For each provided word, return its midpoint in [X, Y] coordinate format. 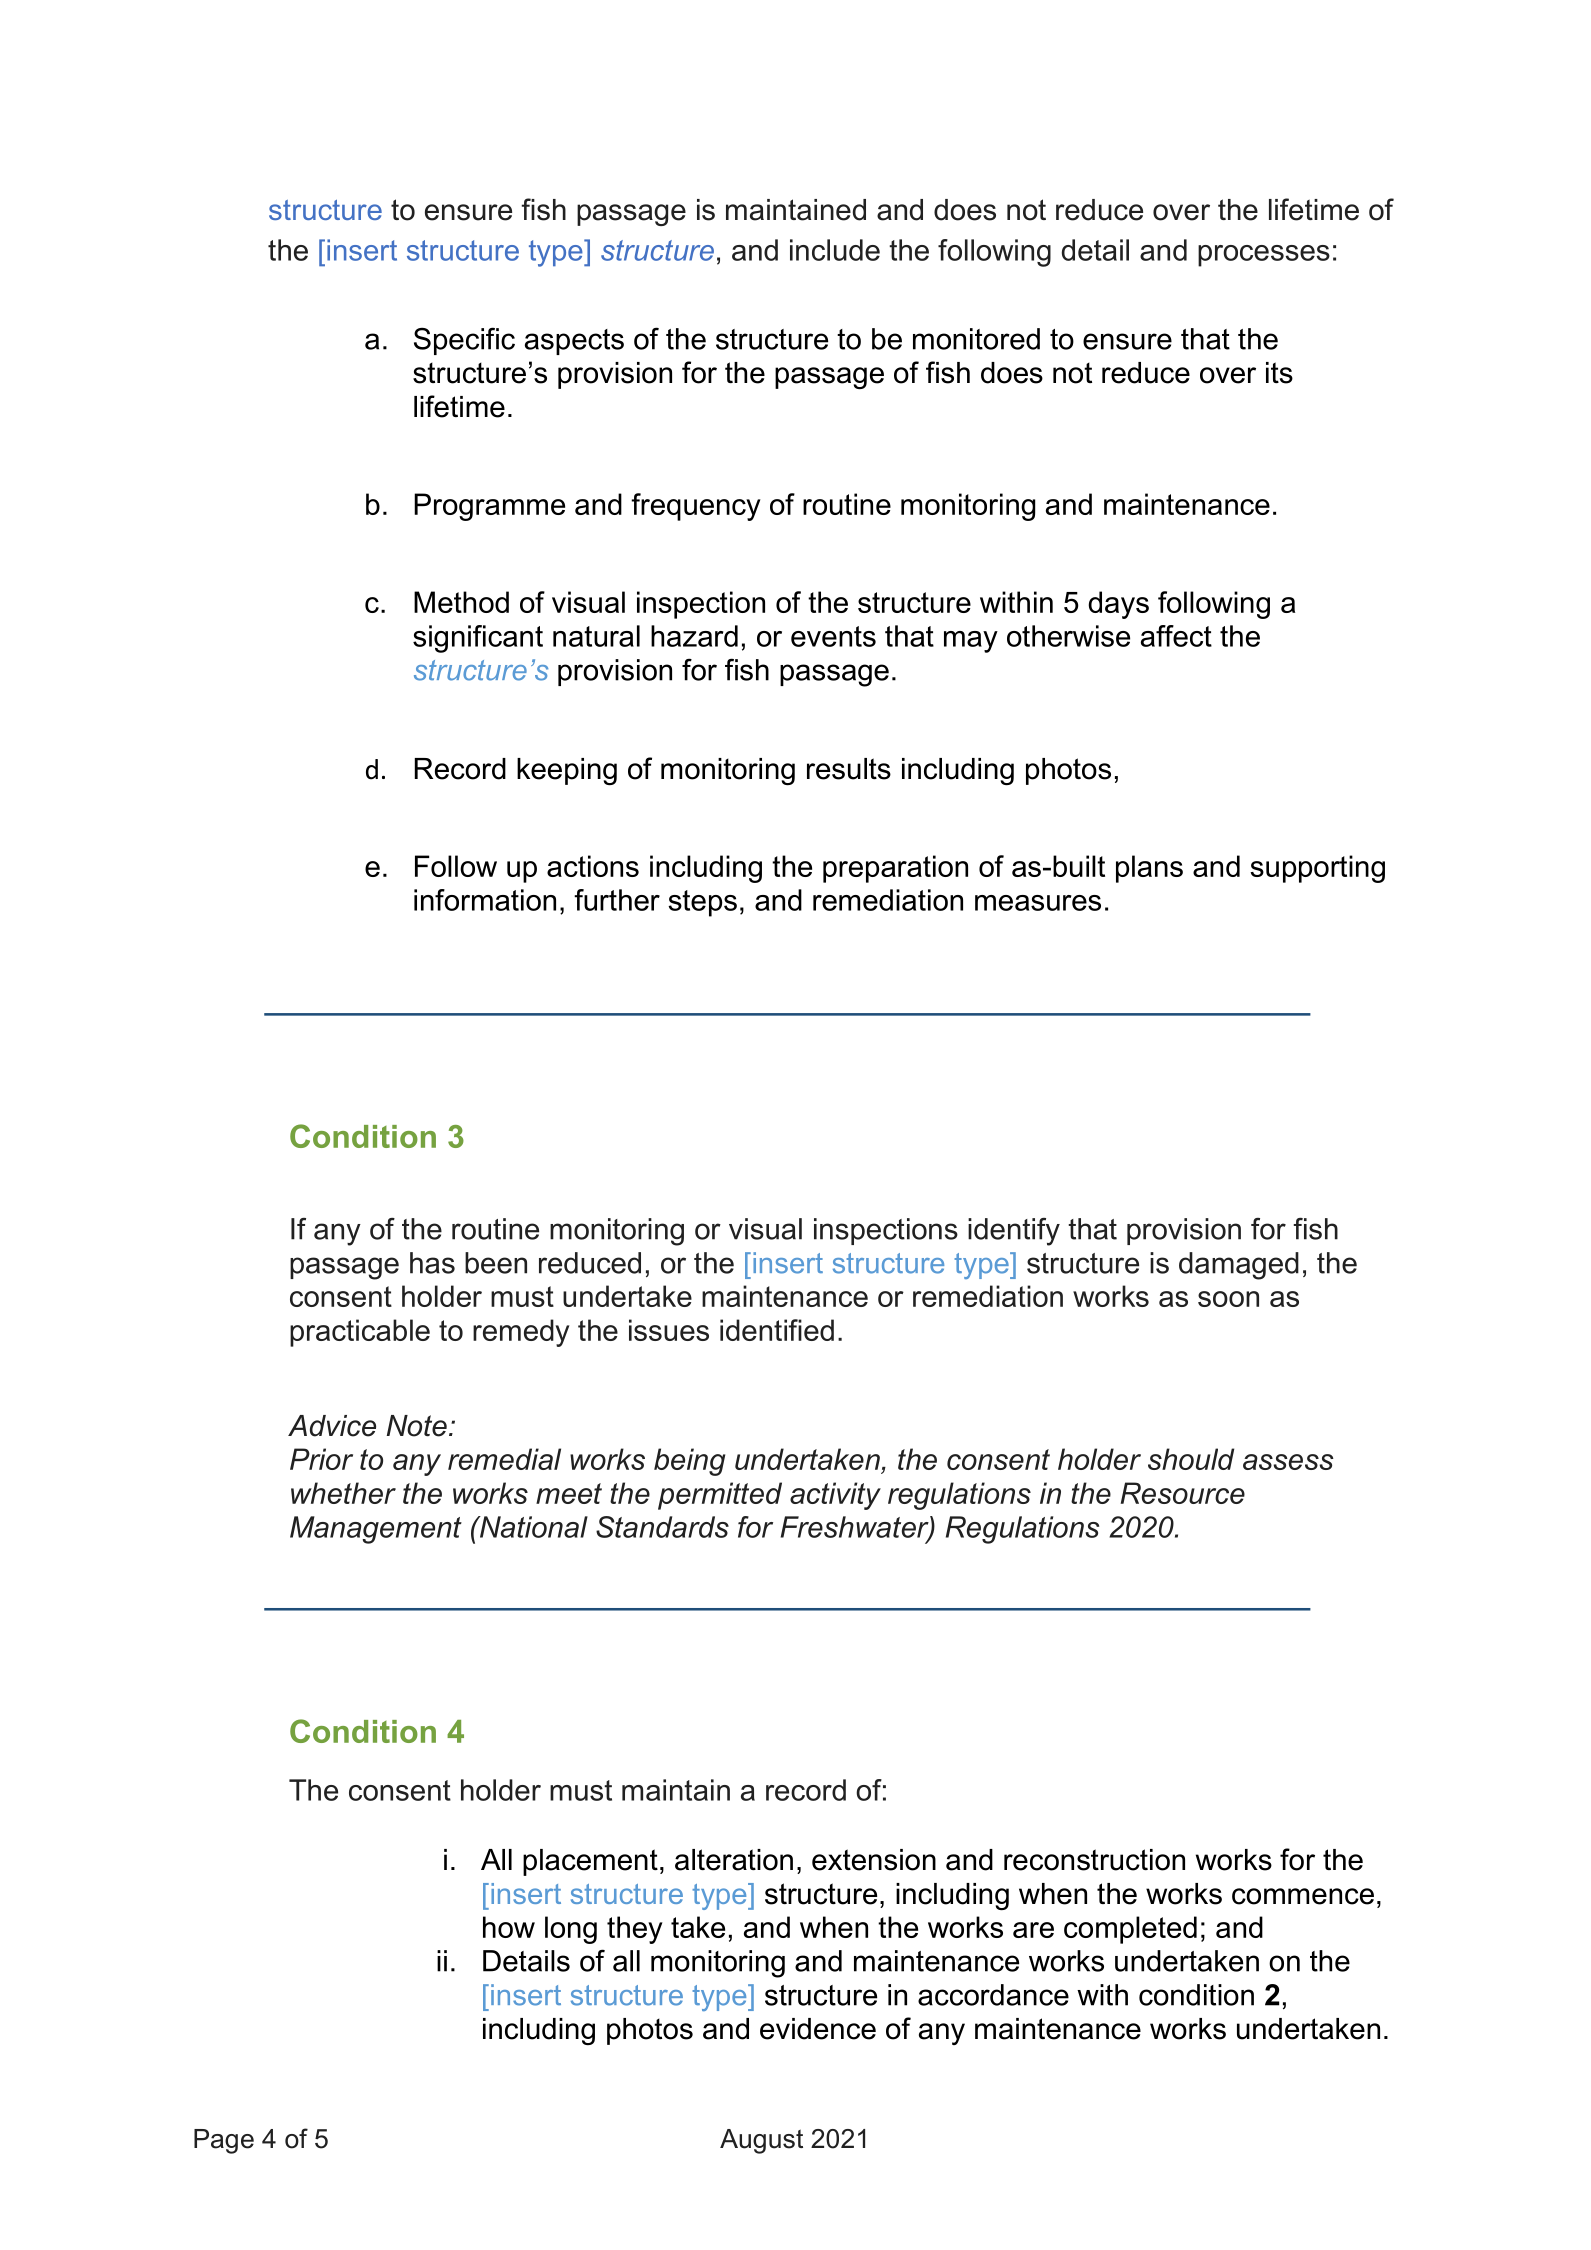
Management [376, 1530]
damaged [1239, 1266]
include [835, 250]
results [849, 769]
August [761, 2141]
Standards [662, 1527]
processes [1264, 256]
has [432, 1263]
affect [1176, 636]
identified [777, 1330]
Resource [1183, 1493]
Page [224, 2141]
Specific [464, 341]
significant [478, 639]
